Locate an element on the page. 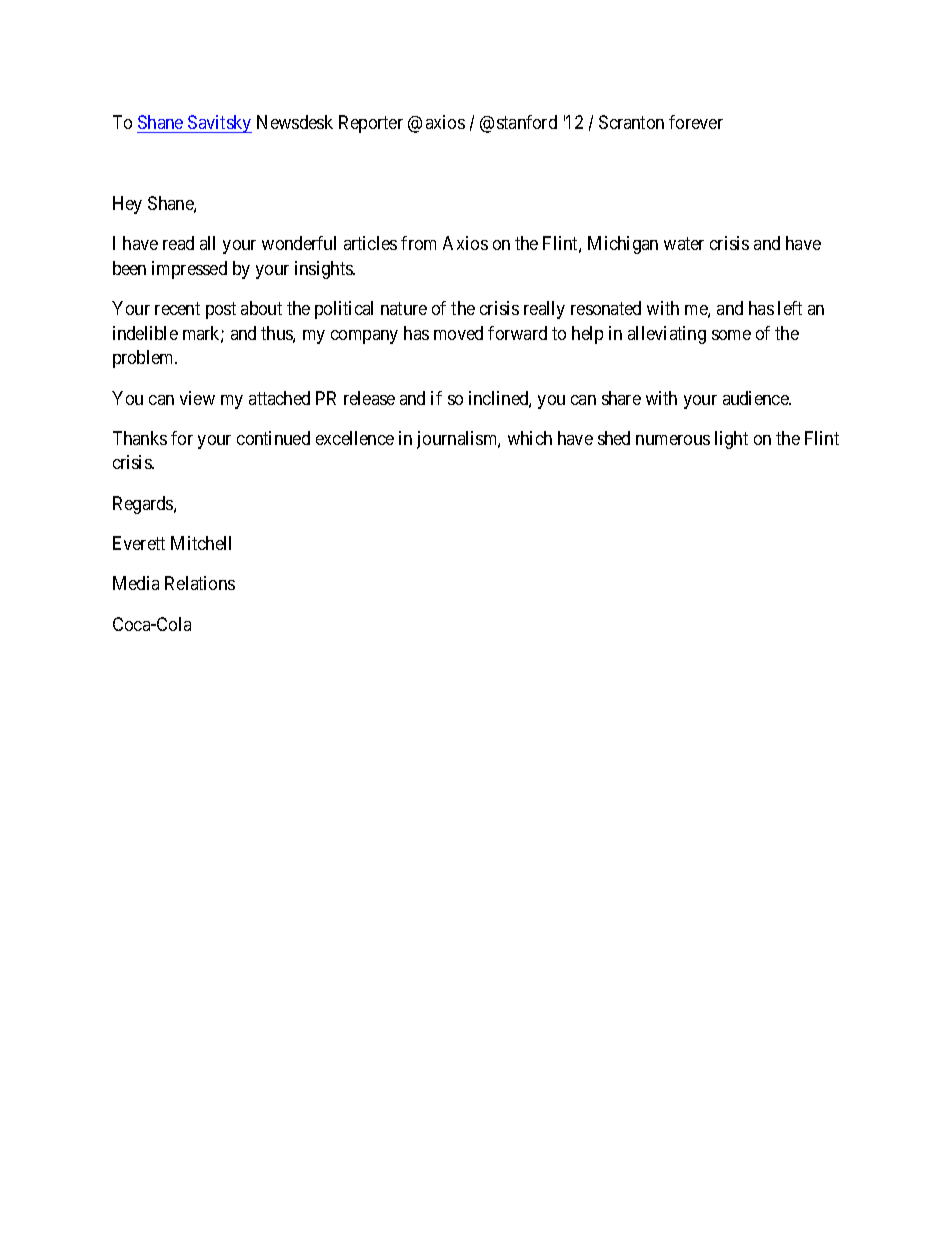  which is located at coordinates (530, 438).
